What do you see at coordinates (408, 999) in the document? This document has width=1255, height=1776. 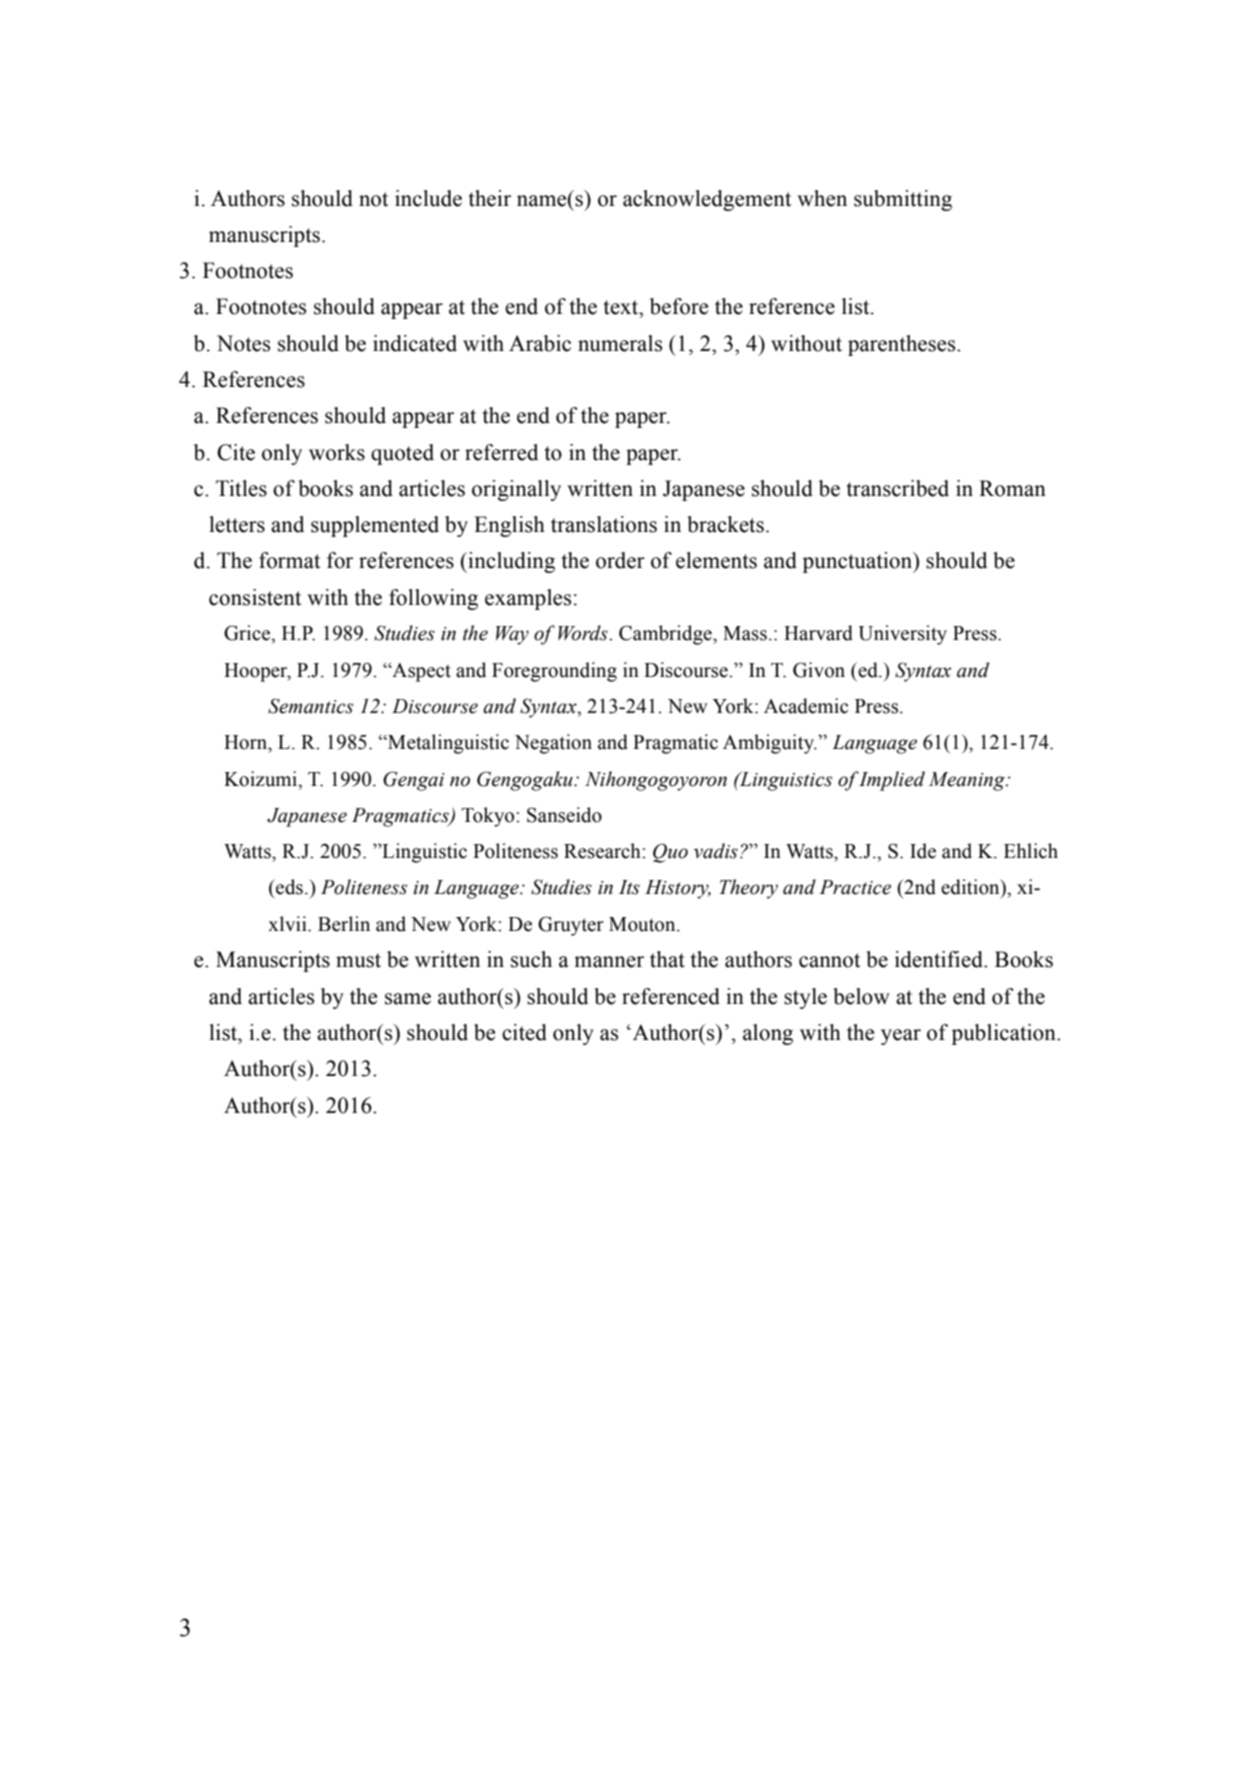 I see `same` at bounding box center [408, 999].
